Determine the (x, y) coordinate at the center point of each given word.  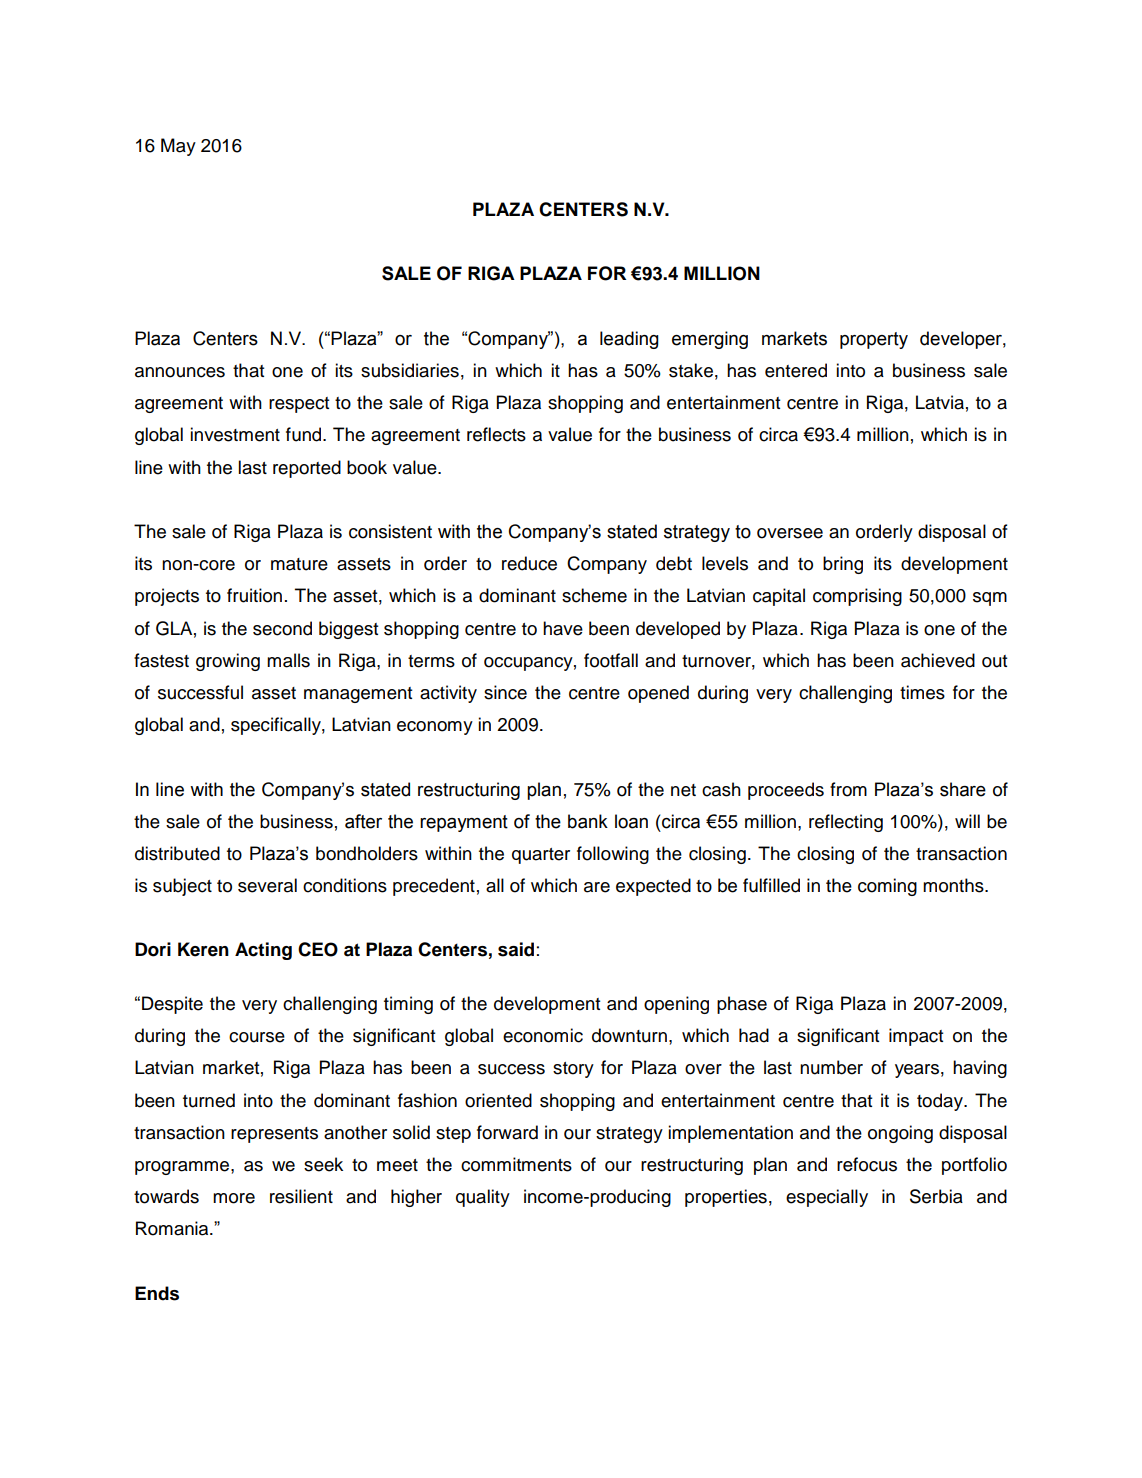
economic (543, 1035)
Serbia (936, 1196)
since (505, 692)
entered (796, 370)
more (234, 1198)
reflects (496, 434)
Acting (263, 951)
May (178, 147)
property (874, 340)
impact (916, 1037)
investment (235, 434)
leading (629, 340)
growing (228, 662)
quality (483, 1198)
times (922, 692)
